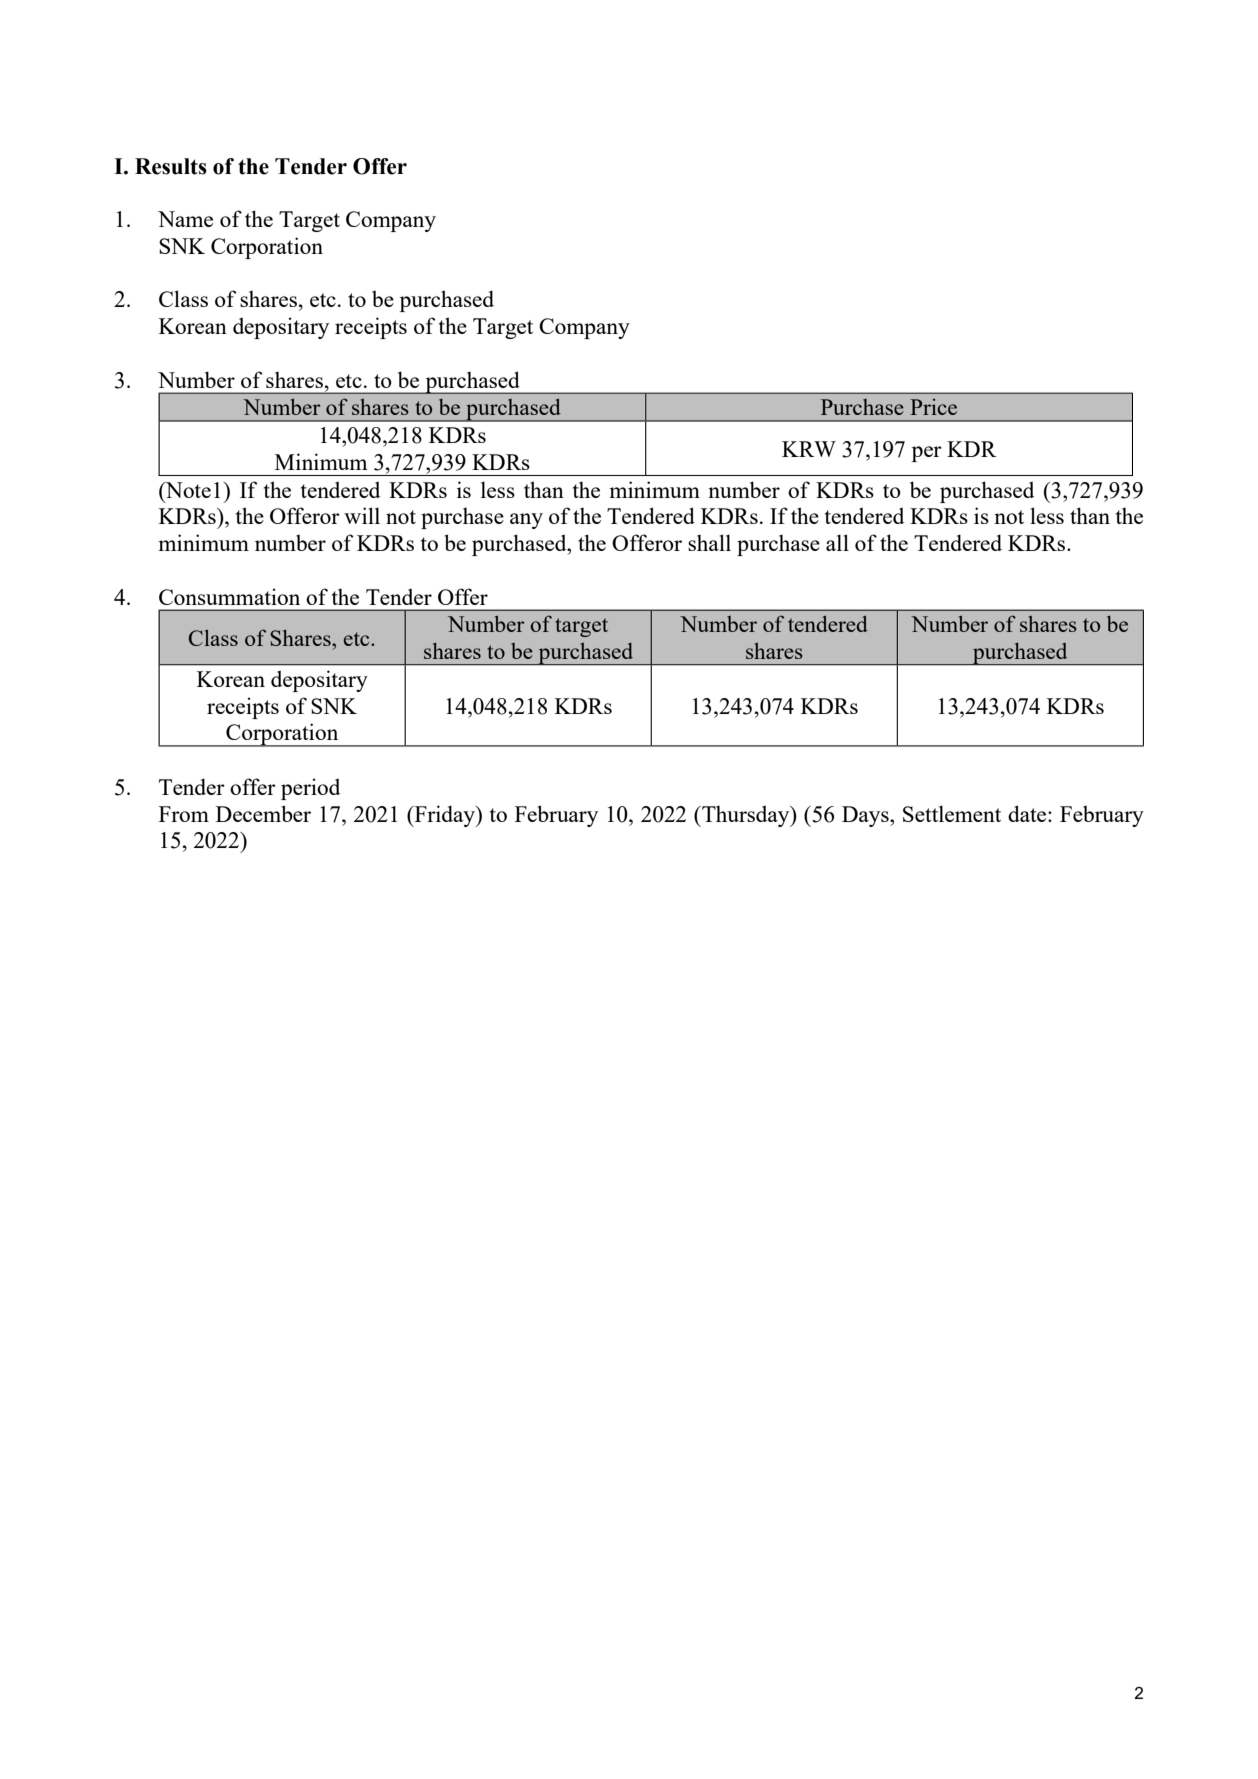 This image has height=1779, width=1258. What do you see at coordinates (952, 813) in the image?
I see `Settlement` at bounding box center [952, 813].
